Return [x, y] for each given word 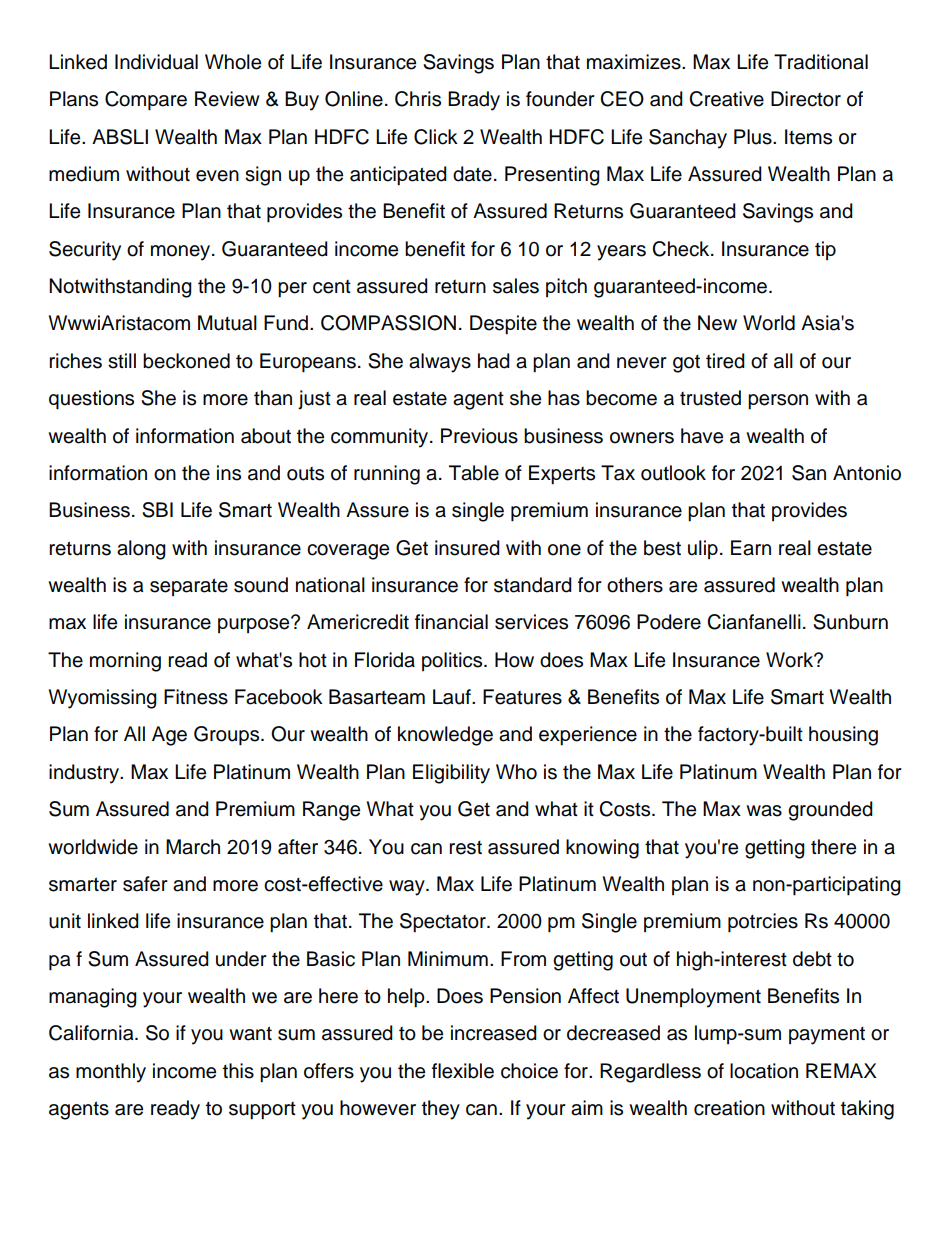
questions [91, 400]
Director [806, 99]
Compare [146, 101]
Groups [228, 736]
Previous [479, 436]
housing [843, 736]
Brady [474, 101]
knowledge [445, 736]
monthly [111, 1073]
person [778, 402]
